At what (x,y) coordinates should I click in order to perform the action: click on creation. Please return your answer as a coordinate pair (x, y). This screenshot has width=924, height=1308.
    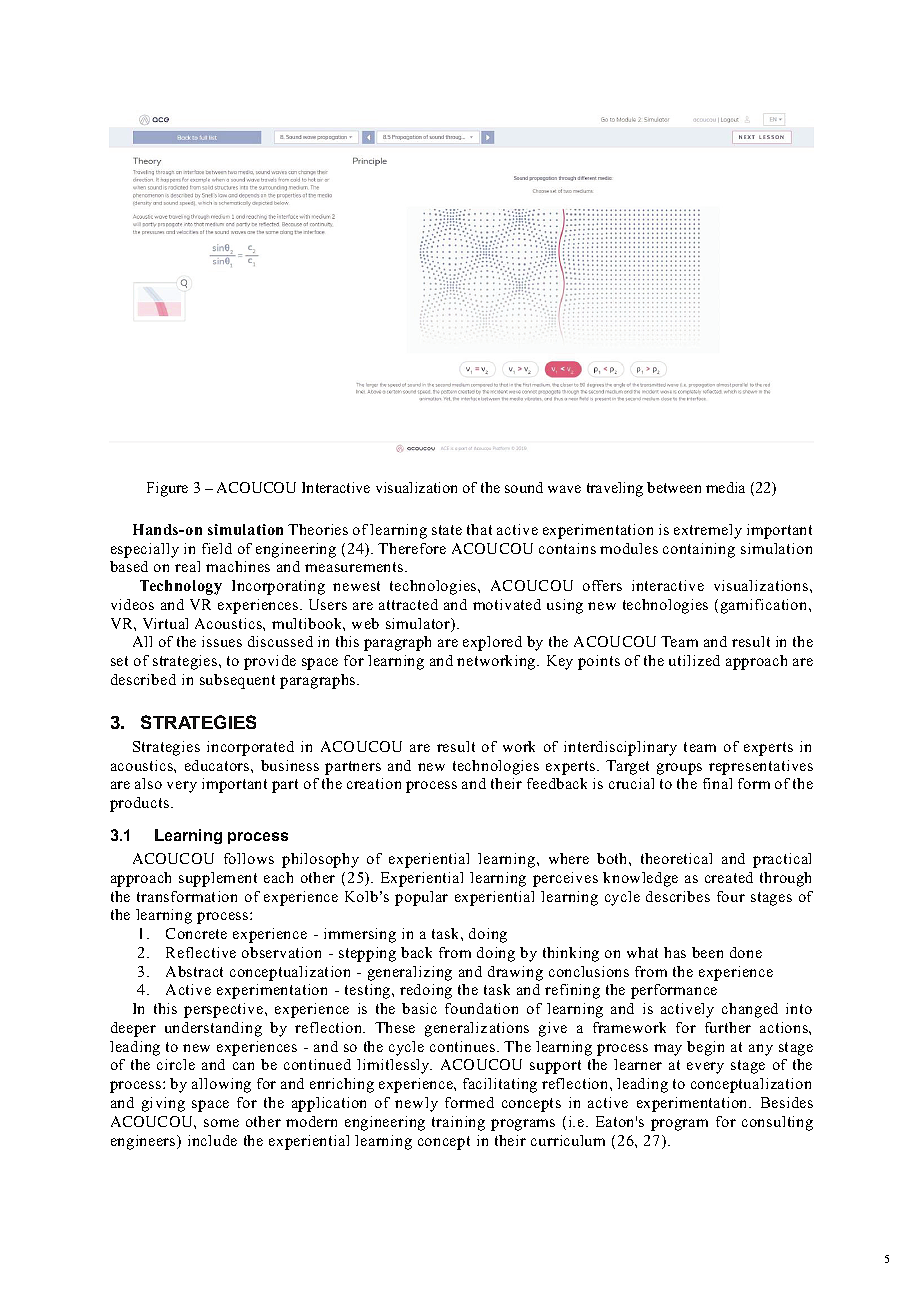
    Looking at the image, I should click on (374, 783).
